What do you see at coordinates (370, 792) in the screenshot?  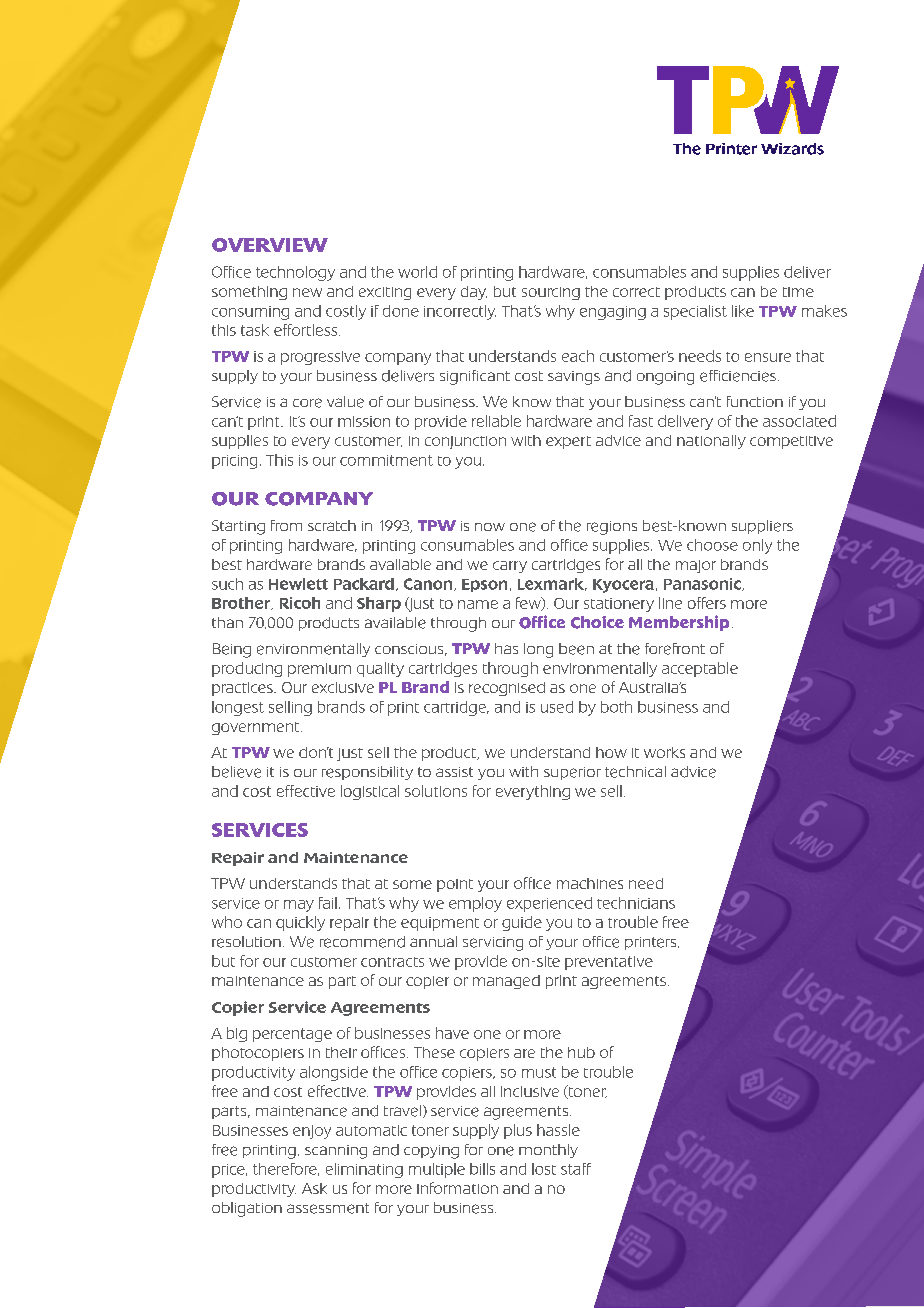 I see `logistical` at bounding box center [370, 792].
